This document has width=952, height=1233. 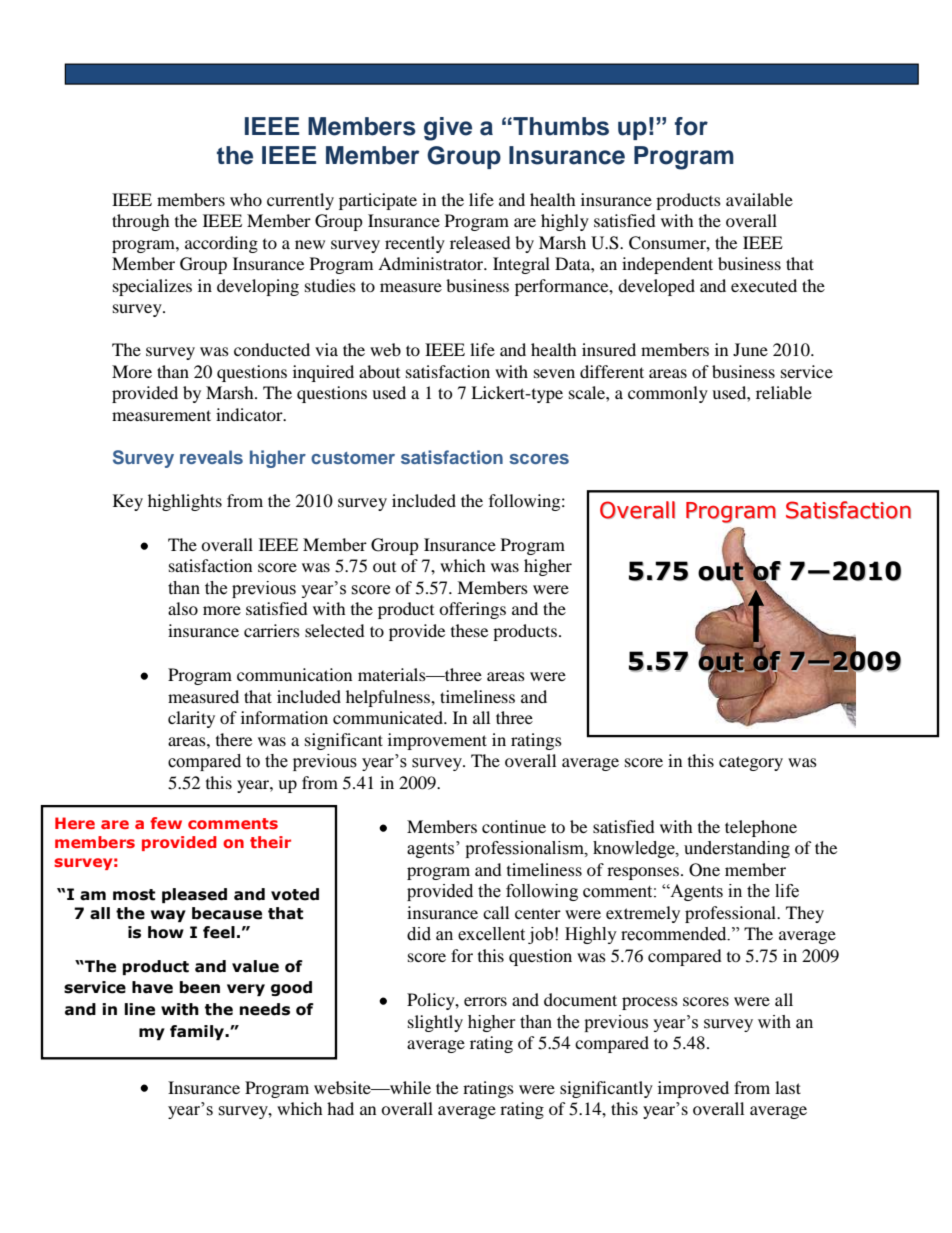 I want to click on who, so click(x=246, y=199).
